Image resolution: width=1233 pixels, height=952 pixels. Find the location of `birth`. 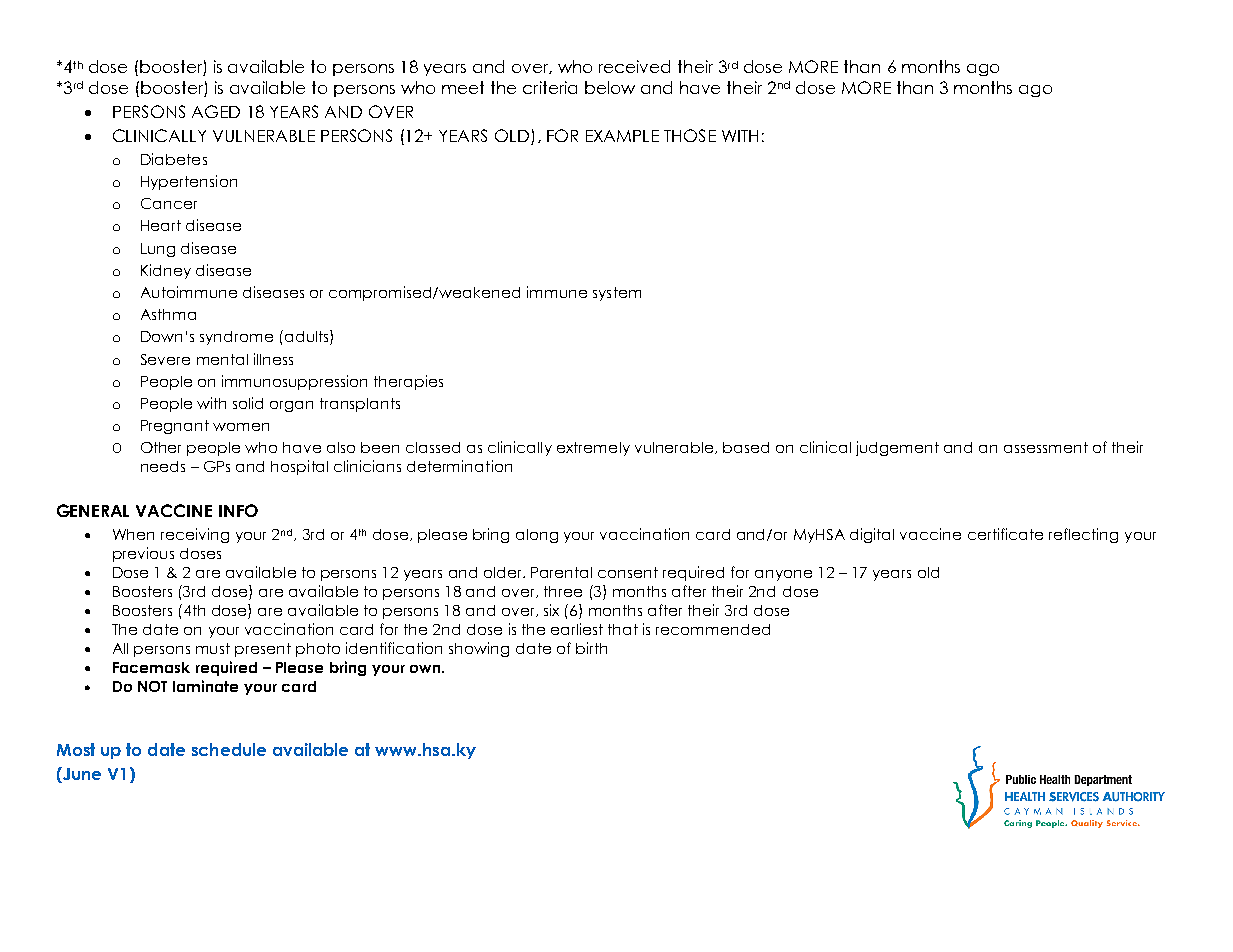

birth is located at coordinates (591, 648).
